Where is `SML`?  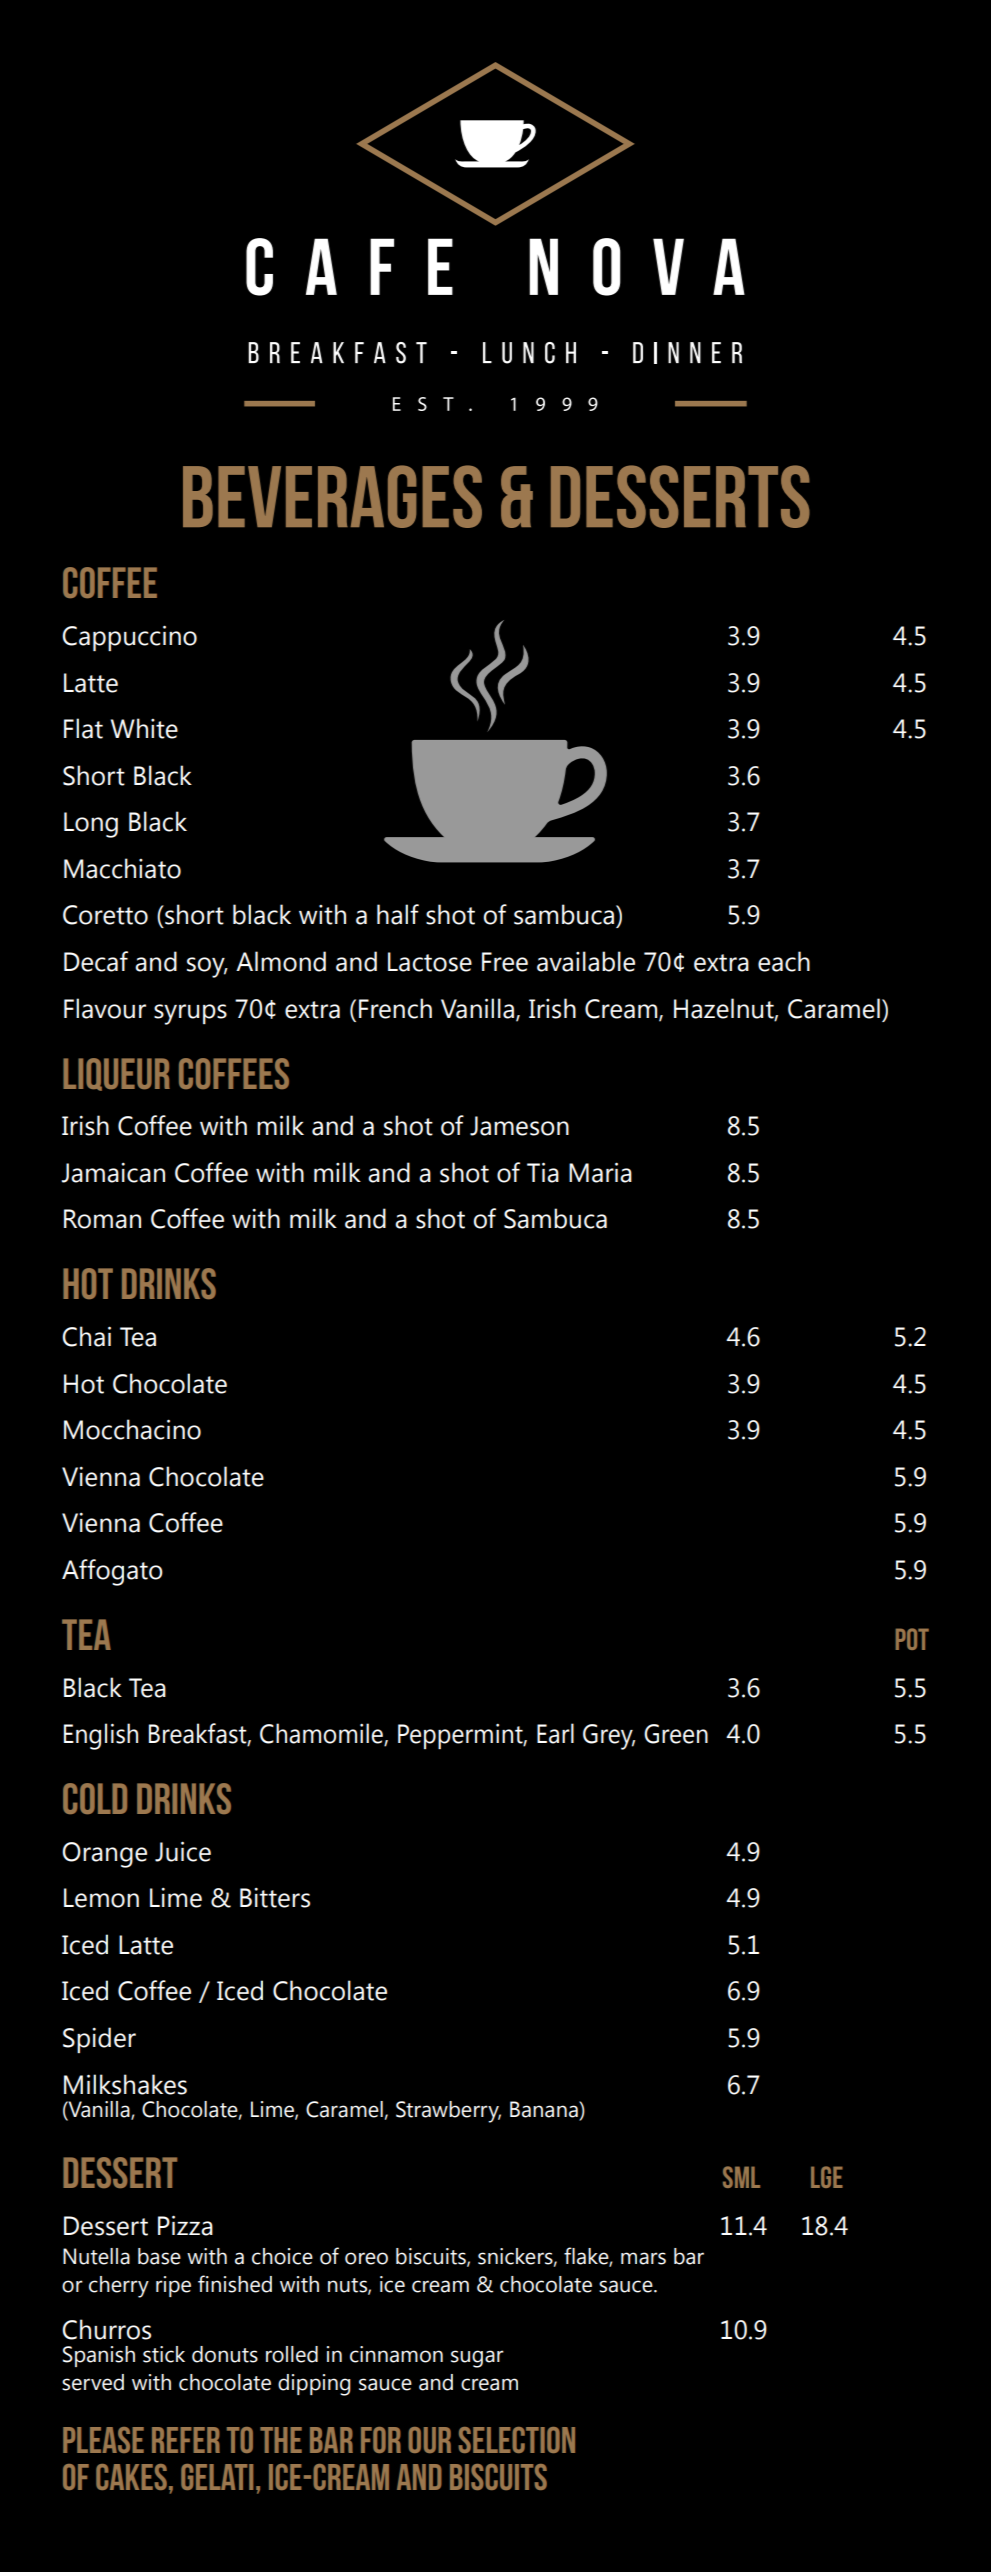 SML is located at coordinates (741, 2177).
